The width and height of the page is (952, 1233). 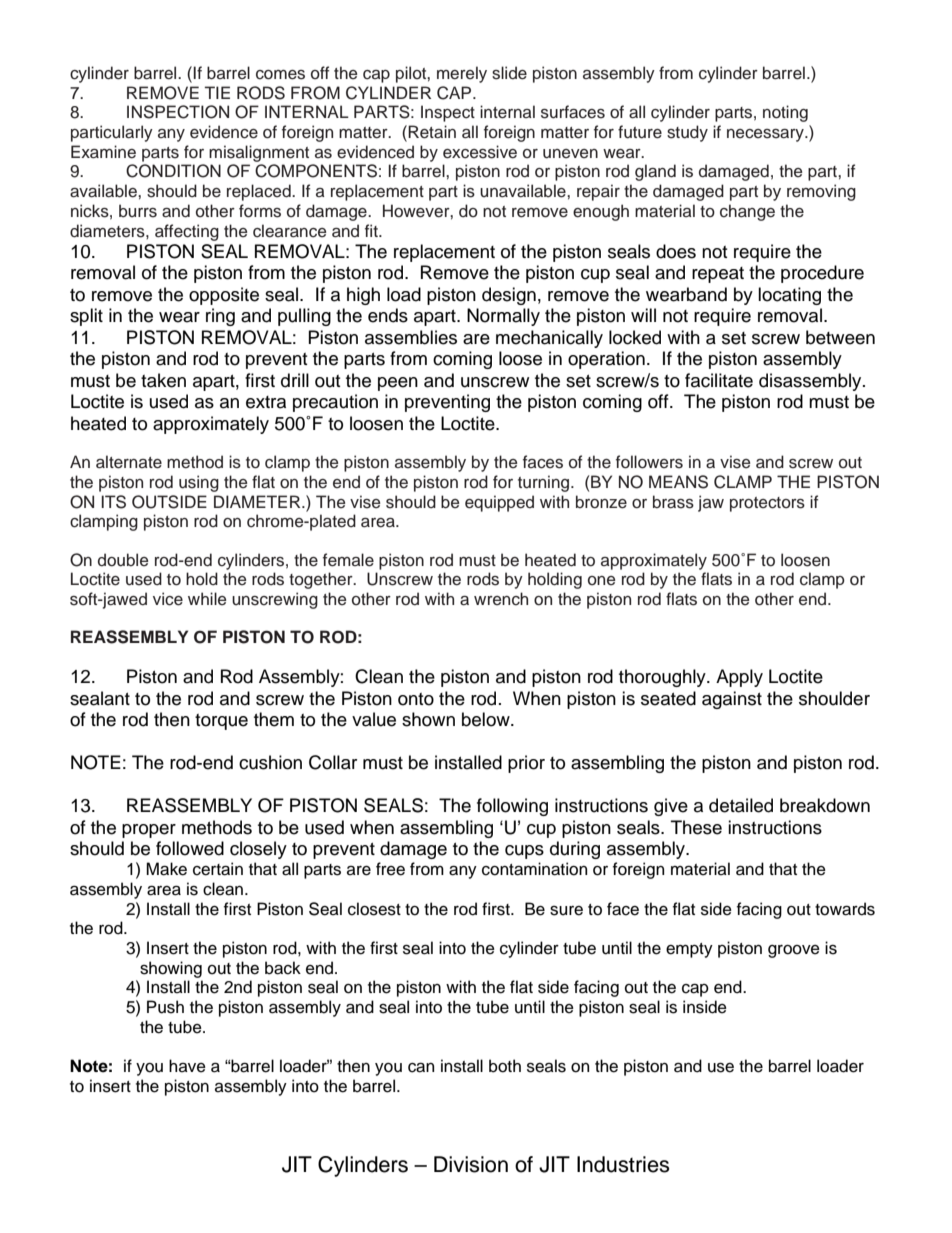 I want to click on have, so click(x=187, y=1066).
